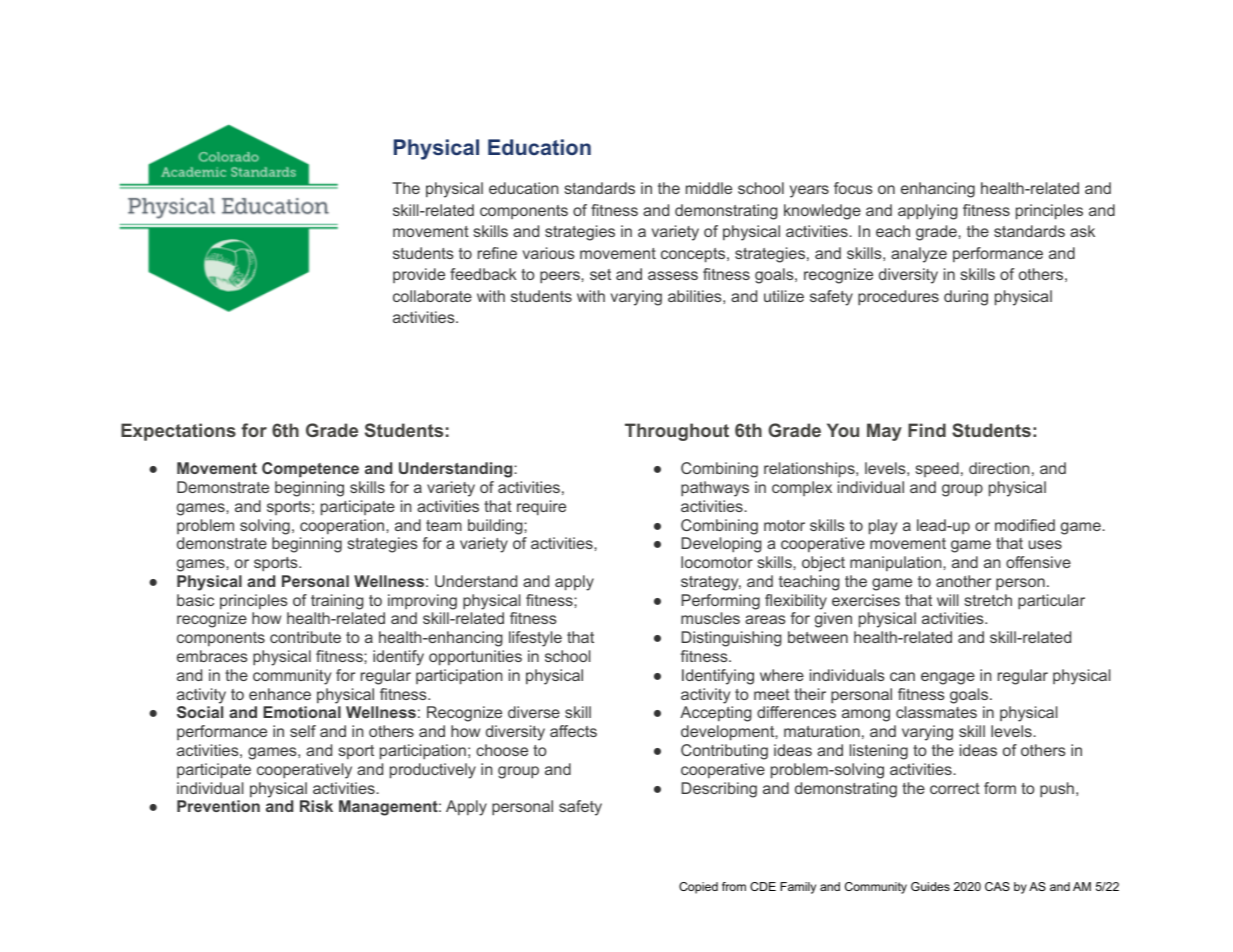 This document has width=1233, height=952. Describe the element at coordinates (927, 430) in the document. I see `Find` at that location.
